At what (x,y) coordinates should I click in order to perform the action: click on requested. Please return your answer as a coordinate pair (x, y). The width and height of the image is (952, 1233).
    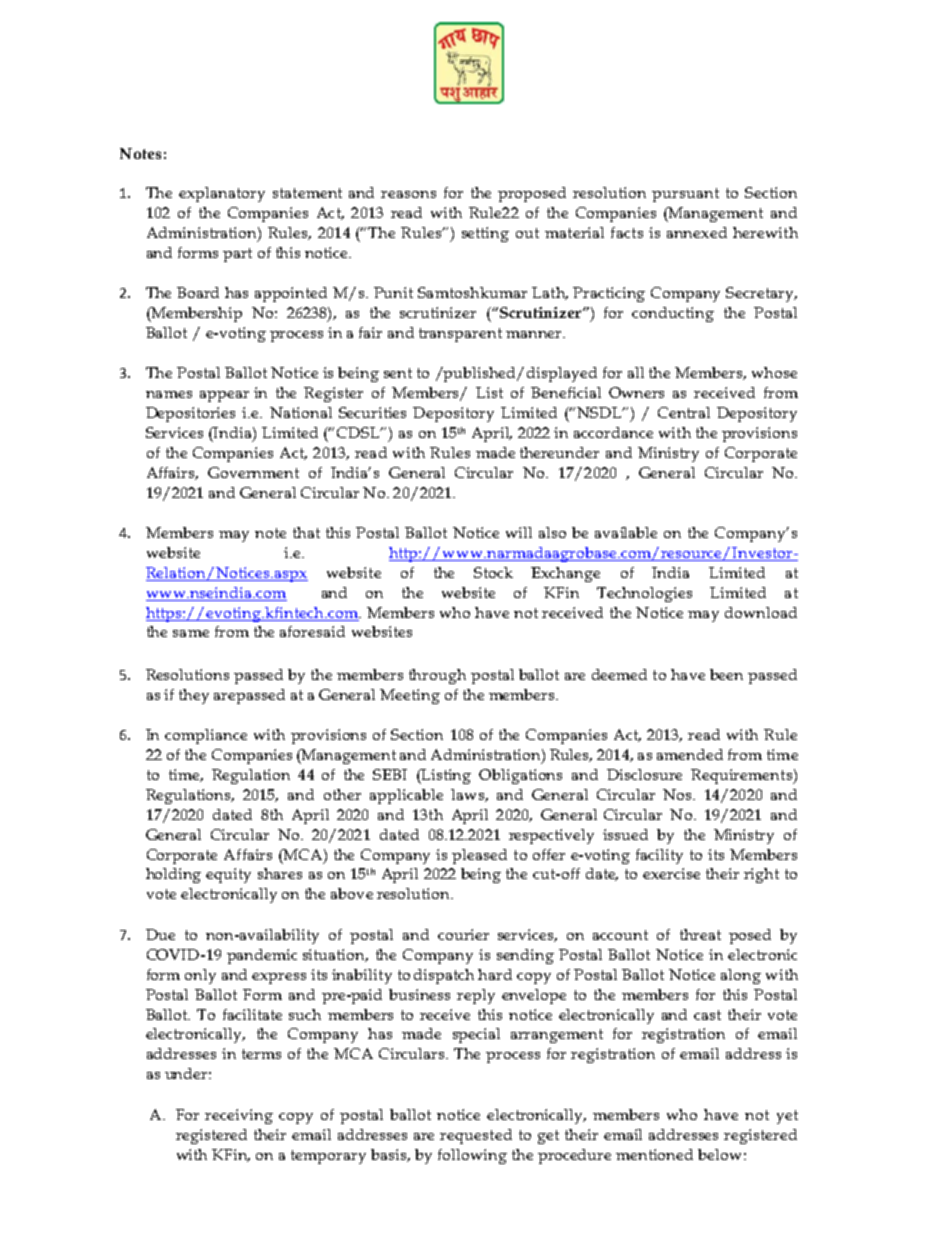
    Looking at the image, I should click on (476, 1136).
